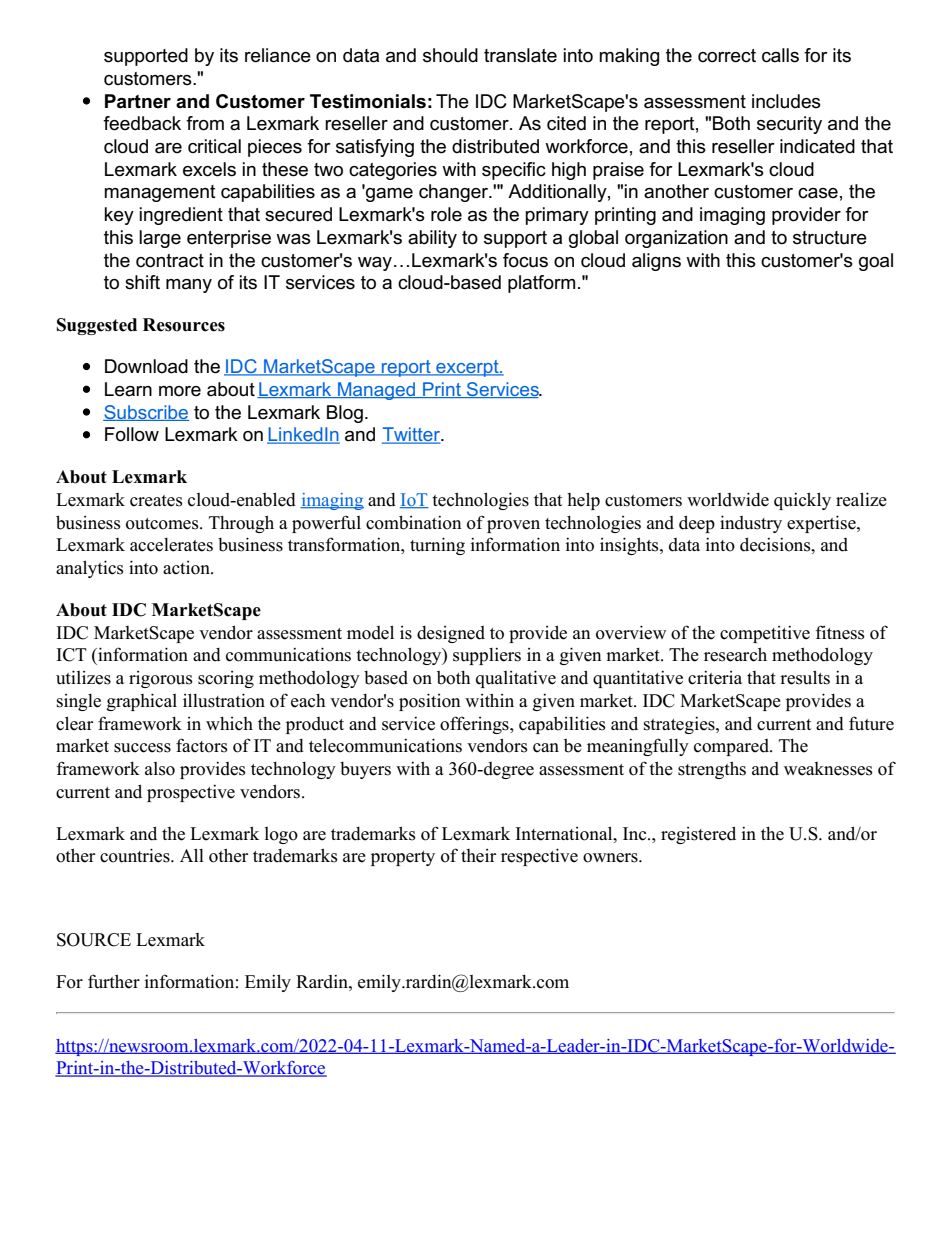 The image size is (952, 1233). Describe the element at coordinates (487, 656) in the screenshot. I see `suppliers` at that location.
